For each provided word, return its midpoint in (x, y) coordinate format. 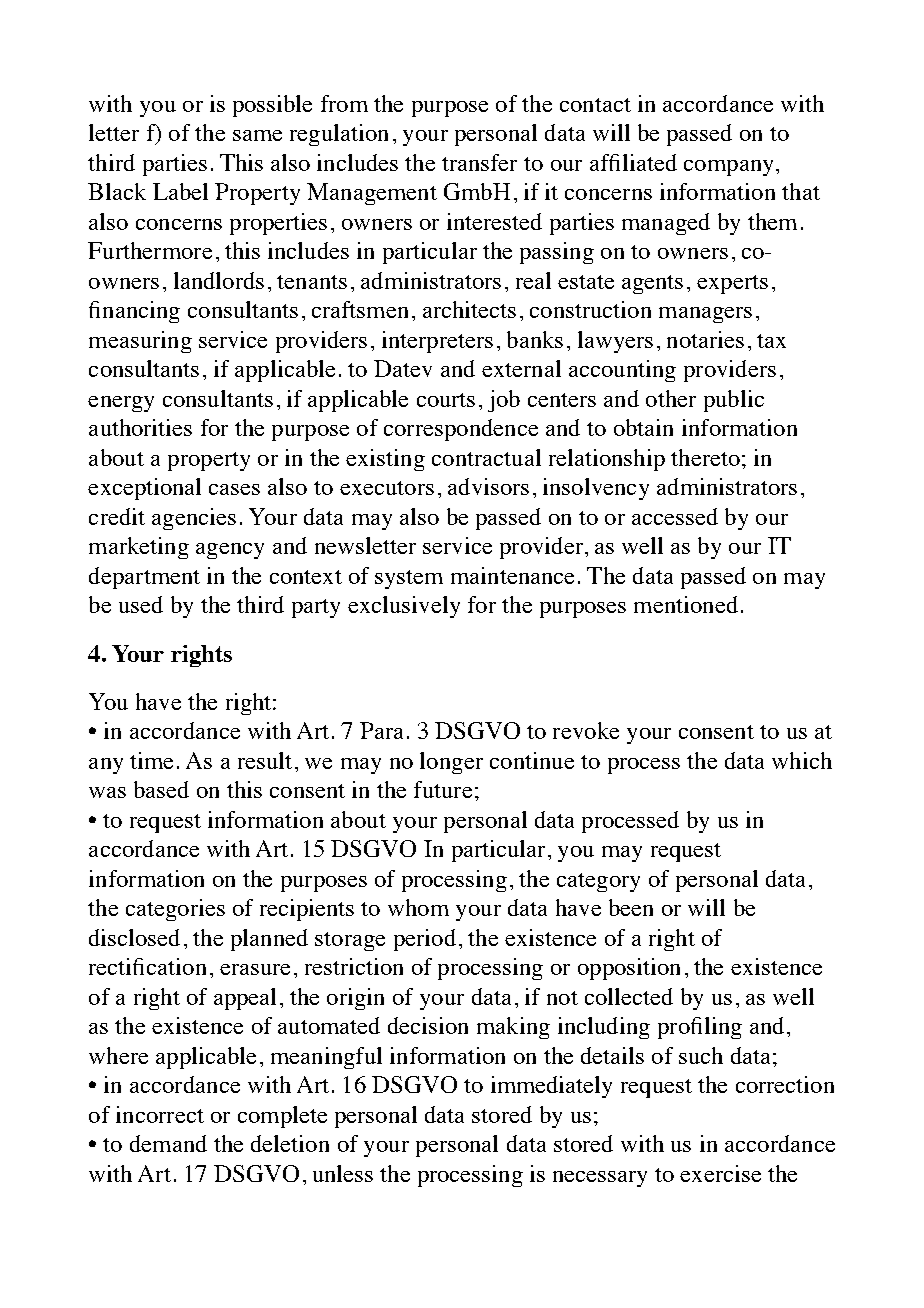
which (802, 760)
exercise (720, 1173)
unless (343, 1173)
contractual (486, 457)
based (161, 789)
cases (234, 489)
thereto (705, 457)
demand (168, 1143)
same (257, 135)
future (443, 789)
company (728, 168)
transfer (479, 162)
